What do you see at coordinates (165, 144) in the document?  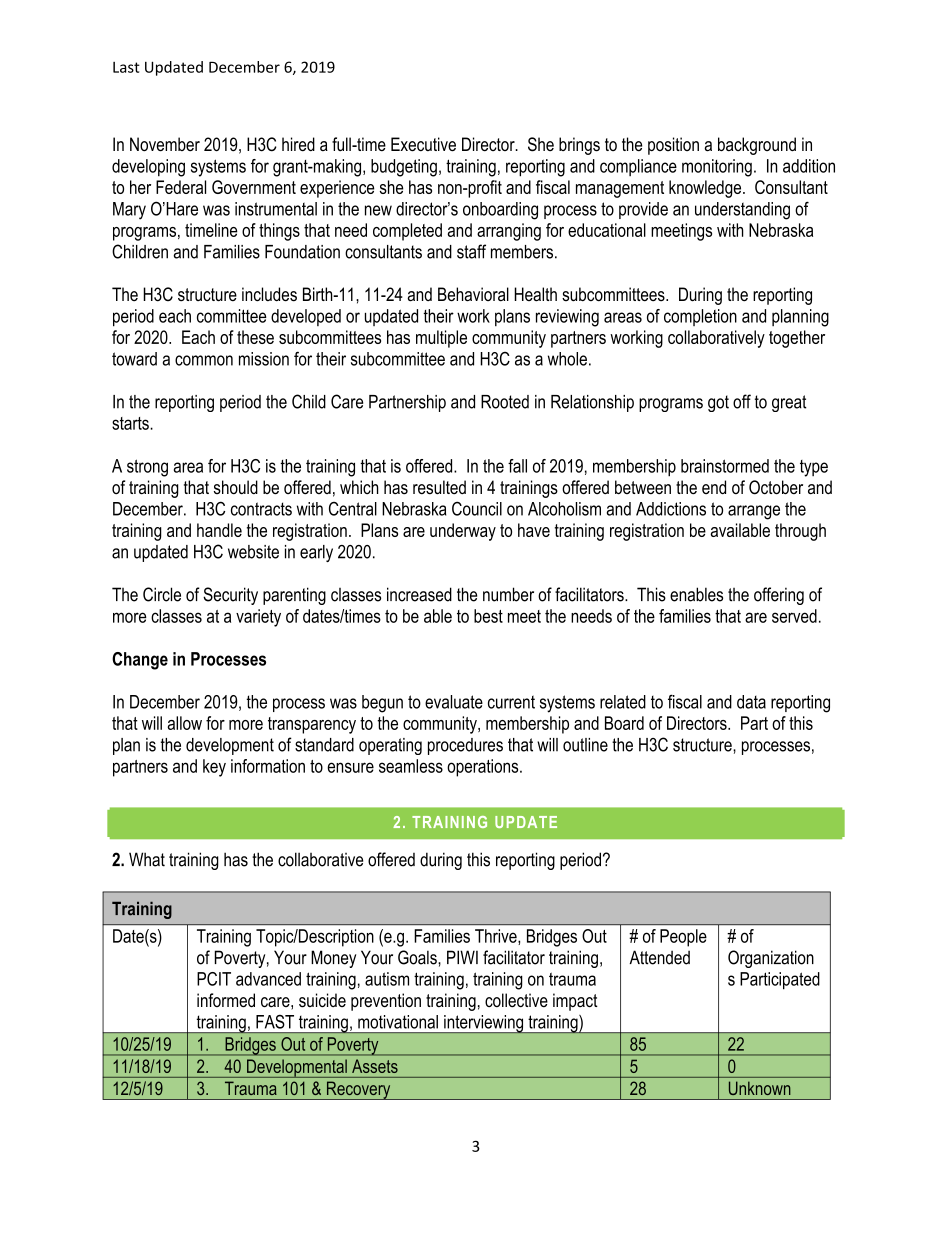 I see `November` at bounding box center [165, 144].
